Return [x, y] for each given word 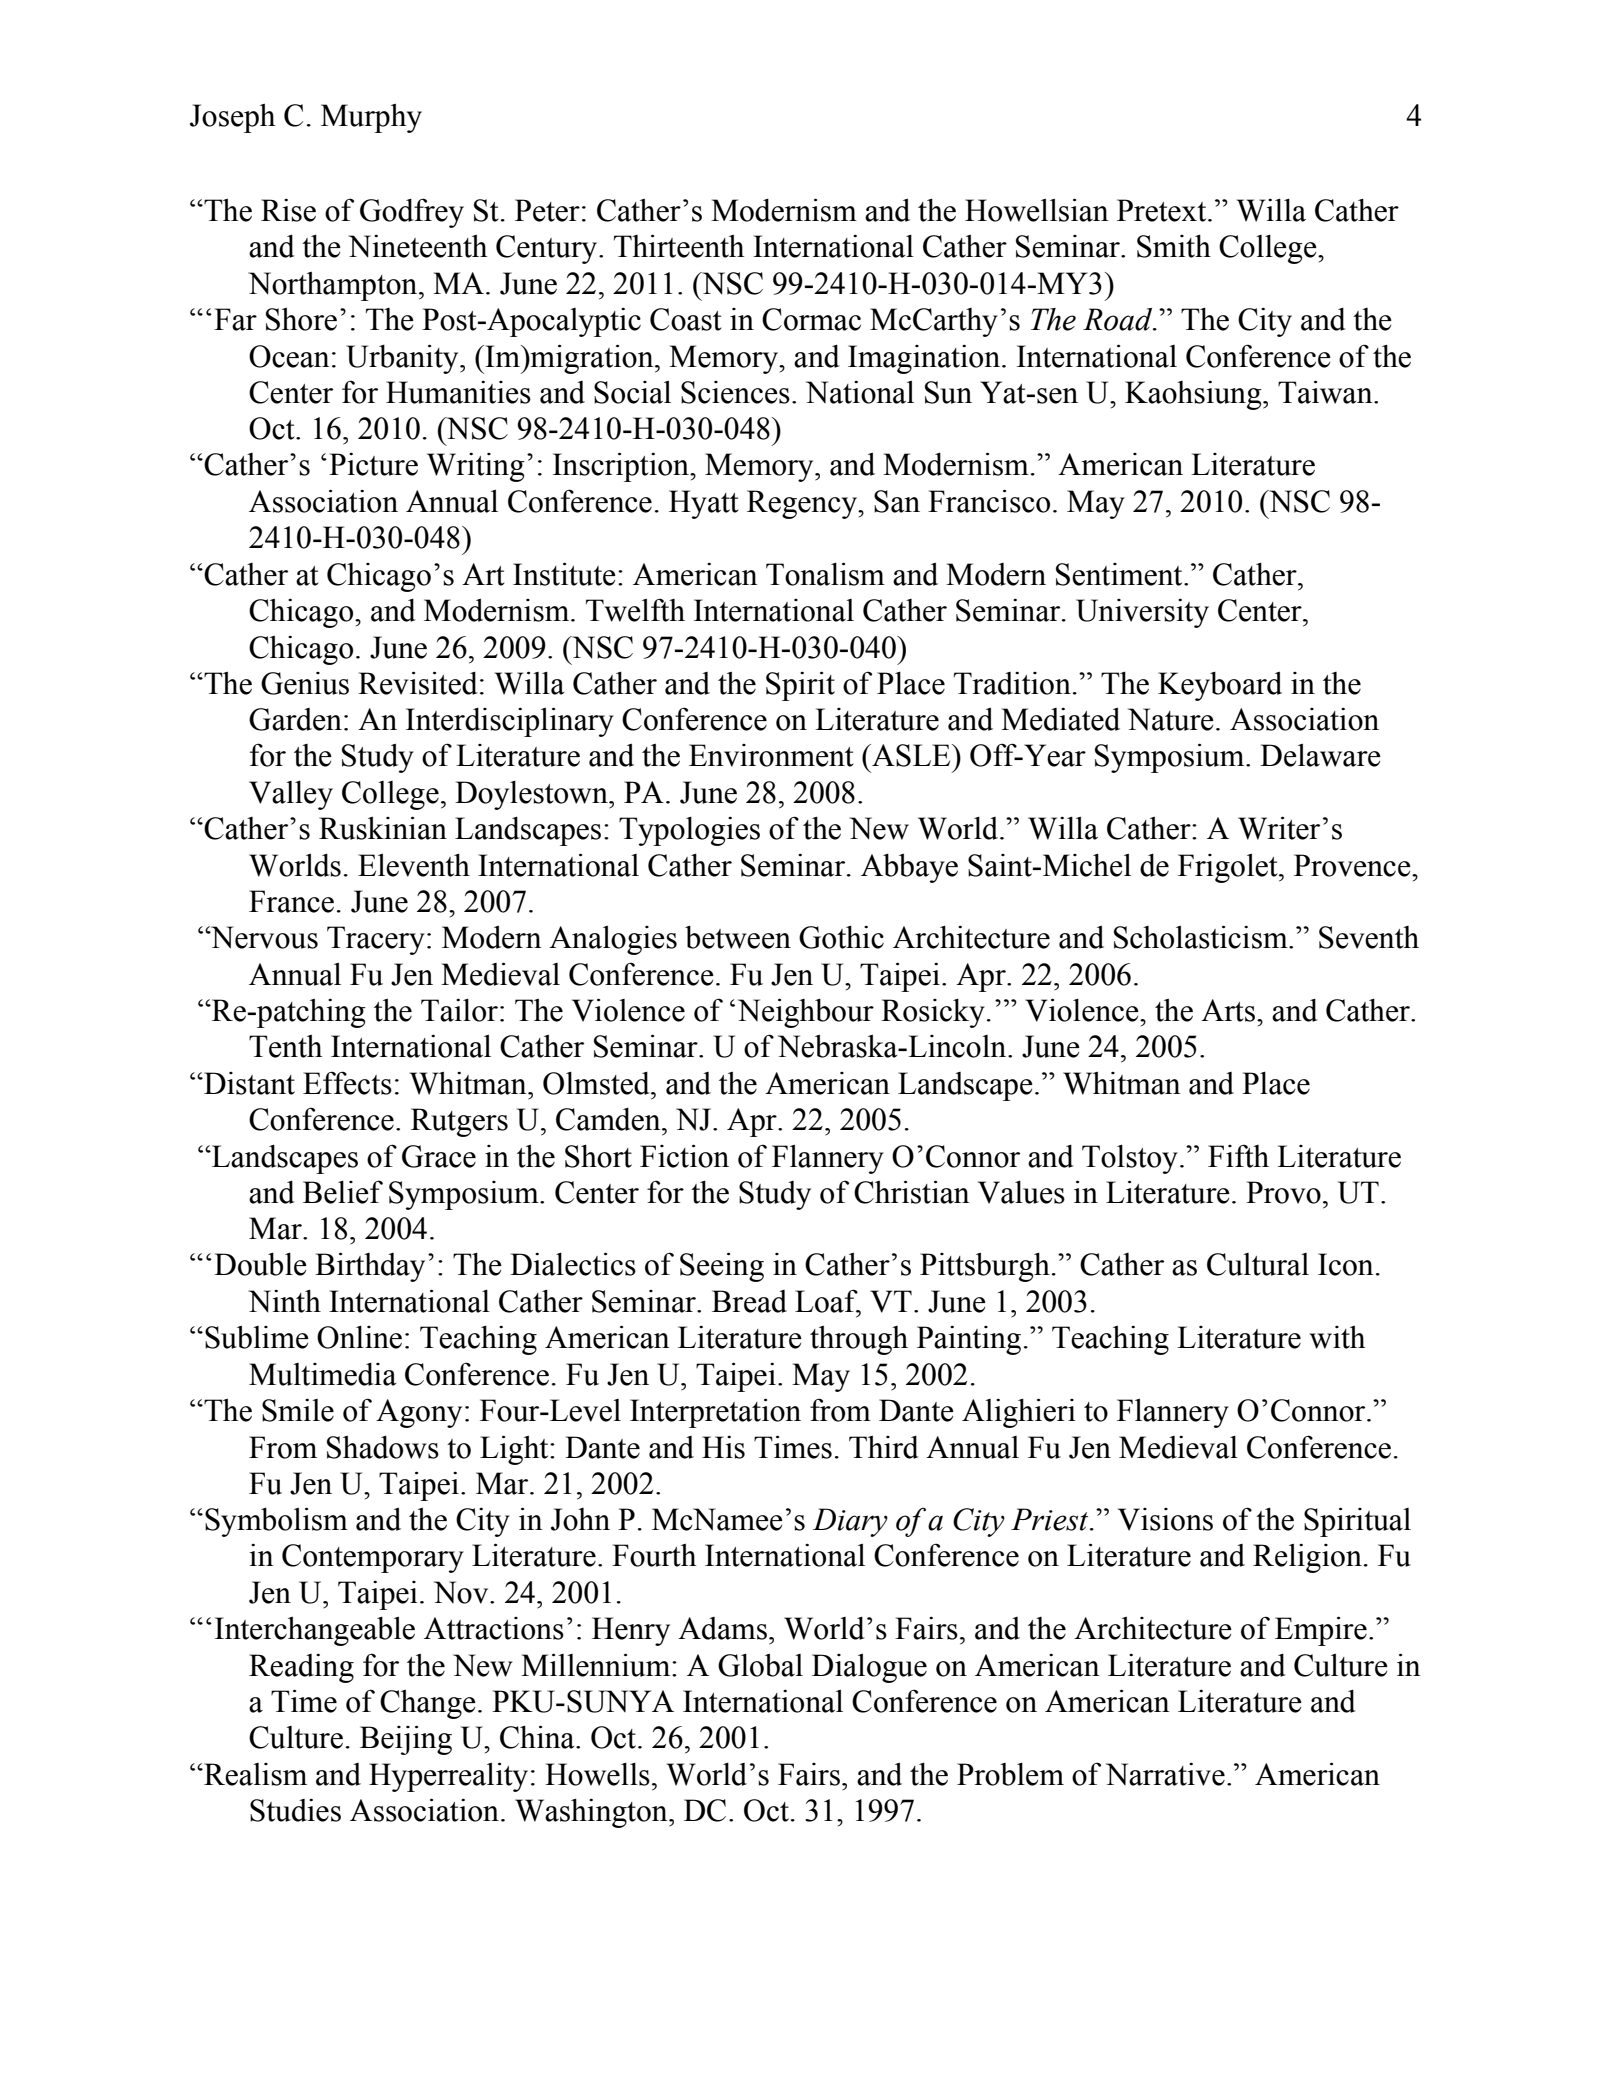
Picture [373, 464]
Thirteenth [679, 246]
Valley [291, 795]
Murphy [371, 118]
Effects [347, 1083]
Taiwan [1326, 392]
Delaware [1320, 755]
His [723, 1447]
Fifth [1238, 1156]
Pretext [1163, 210]
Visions [1165, 1519]
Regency [803, 504]
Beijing [406, 1740]
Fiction [684, 1156]
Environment [771, 755]
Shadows [383, 1447]
